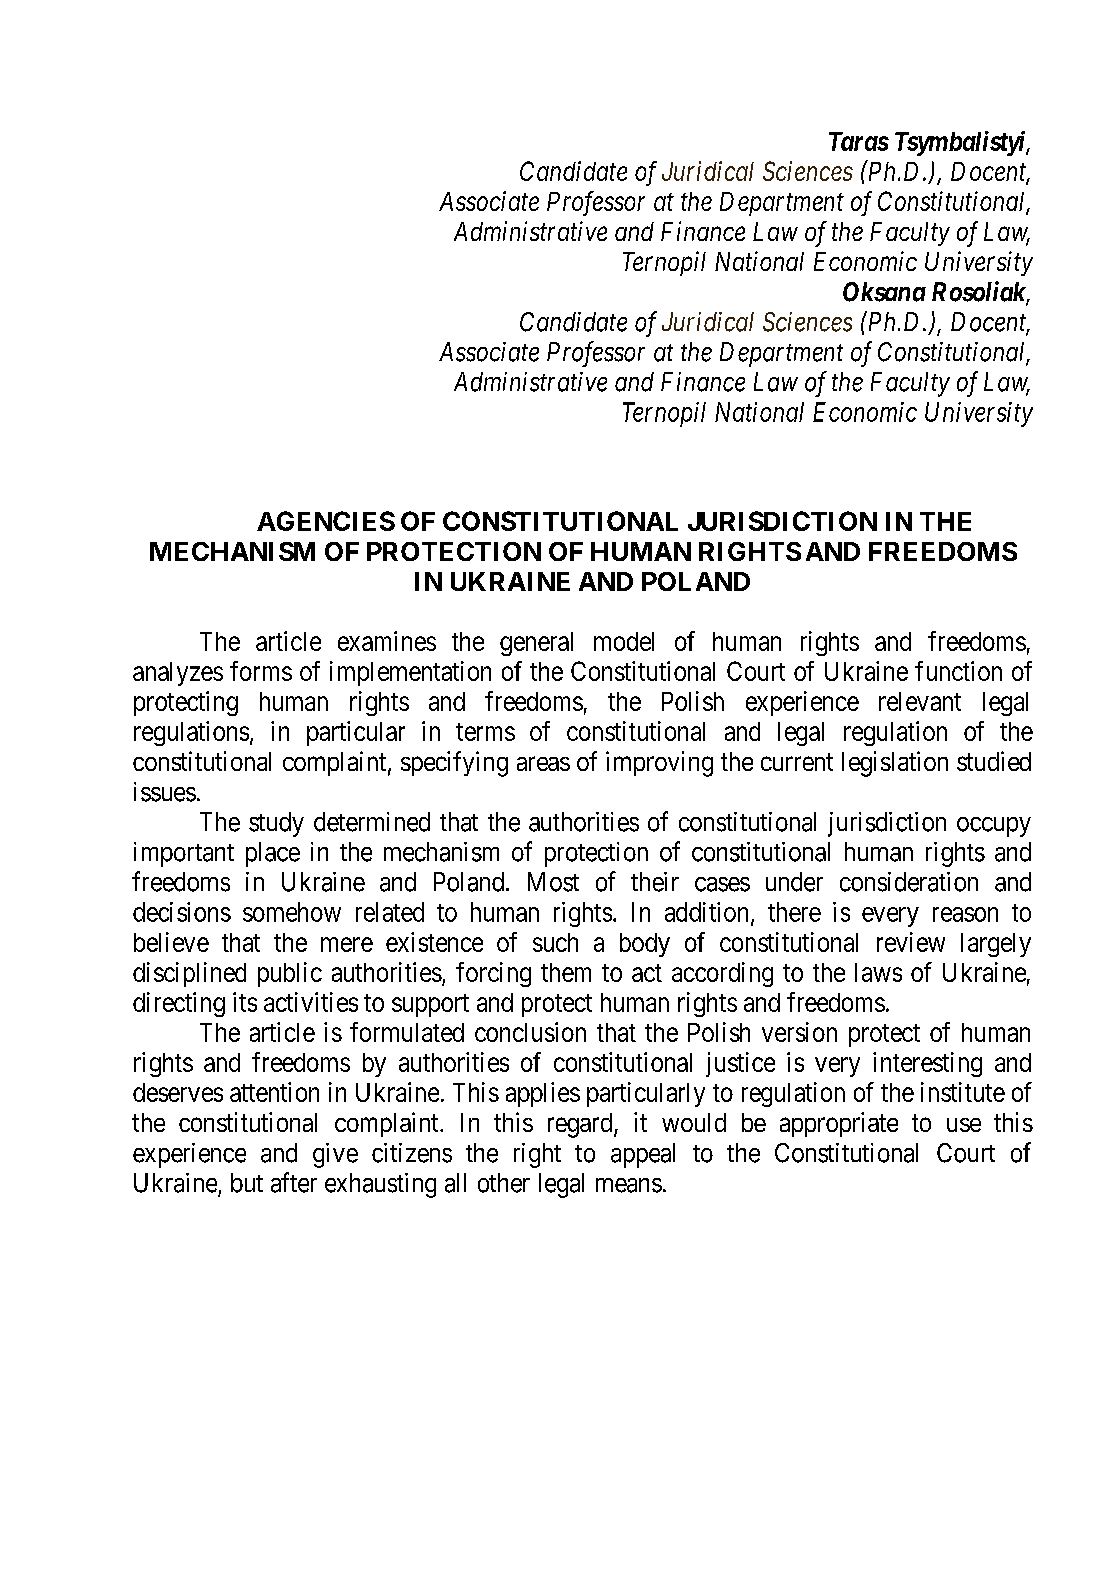 The height and width of the page is (1573, 1112). I want to click on legislation, so click(895, 764).
